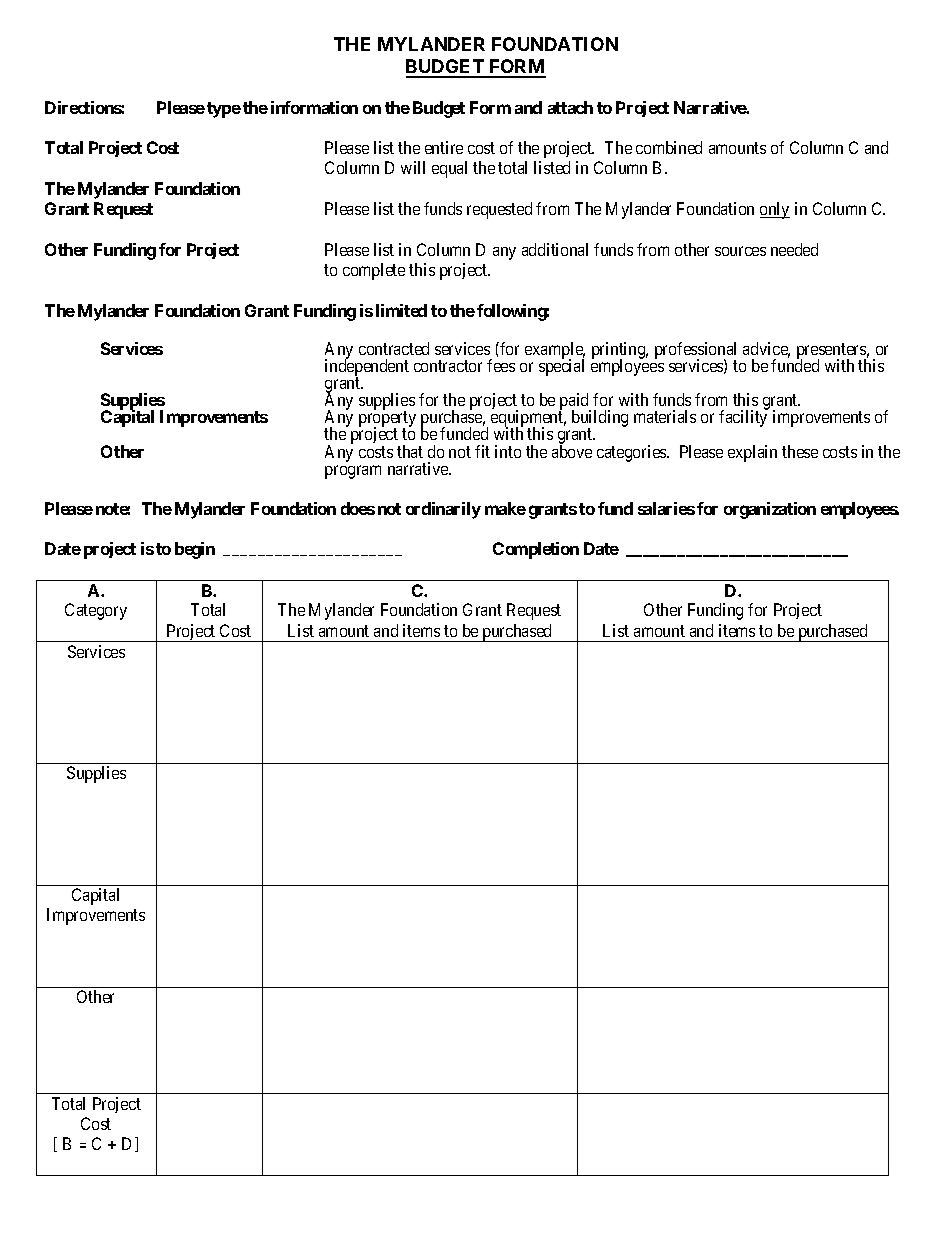 The image size is (952, 1233). Describe the element at coordinates (367, 368) in the screenshot. I see `independent` at that location.
